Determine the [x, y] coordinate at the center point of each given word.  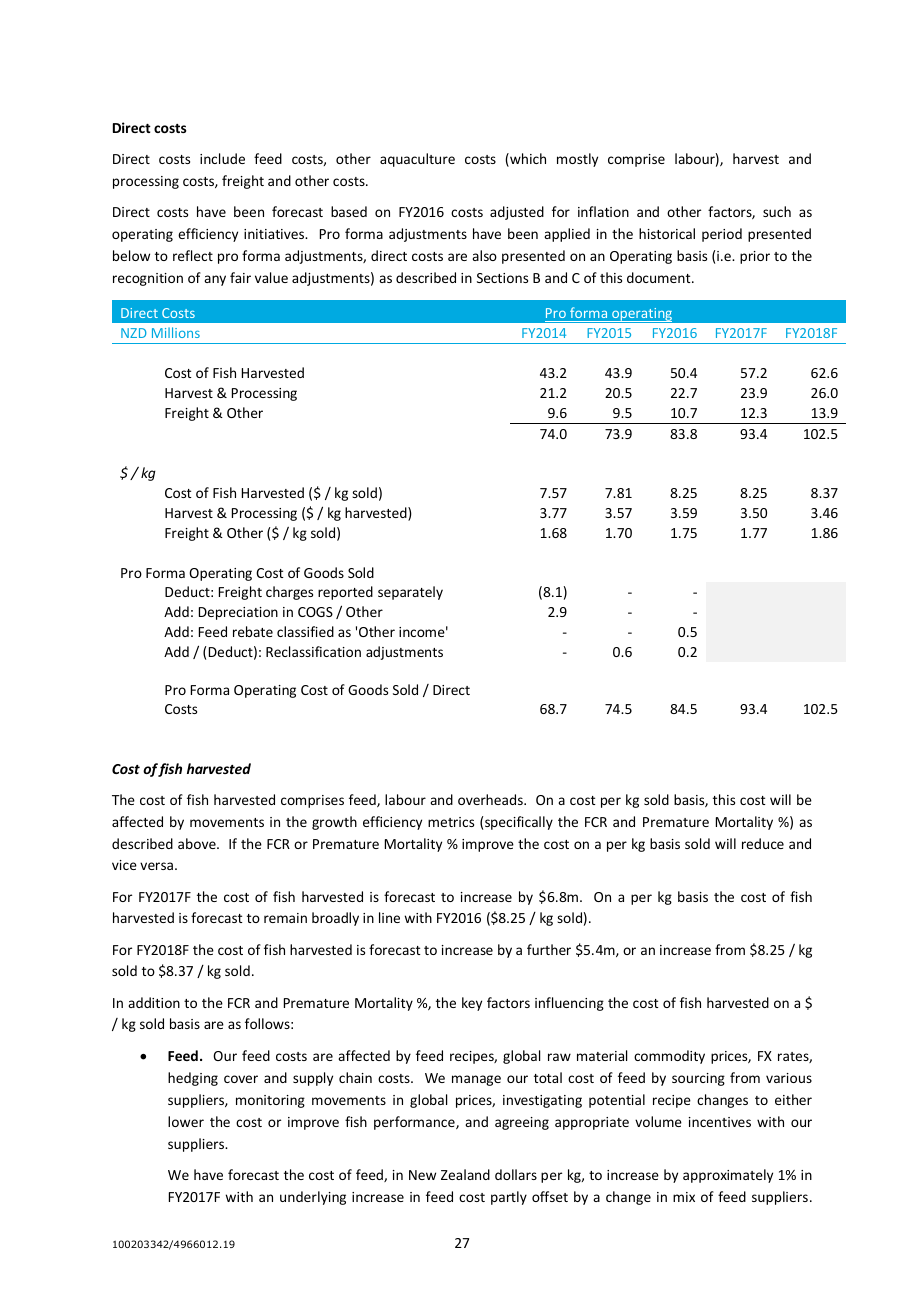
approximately [728, 1176]
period [722, 235]
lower [186, 1121]
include [222, 158]
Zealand [465, 1174]
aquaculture [417, 160]
